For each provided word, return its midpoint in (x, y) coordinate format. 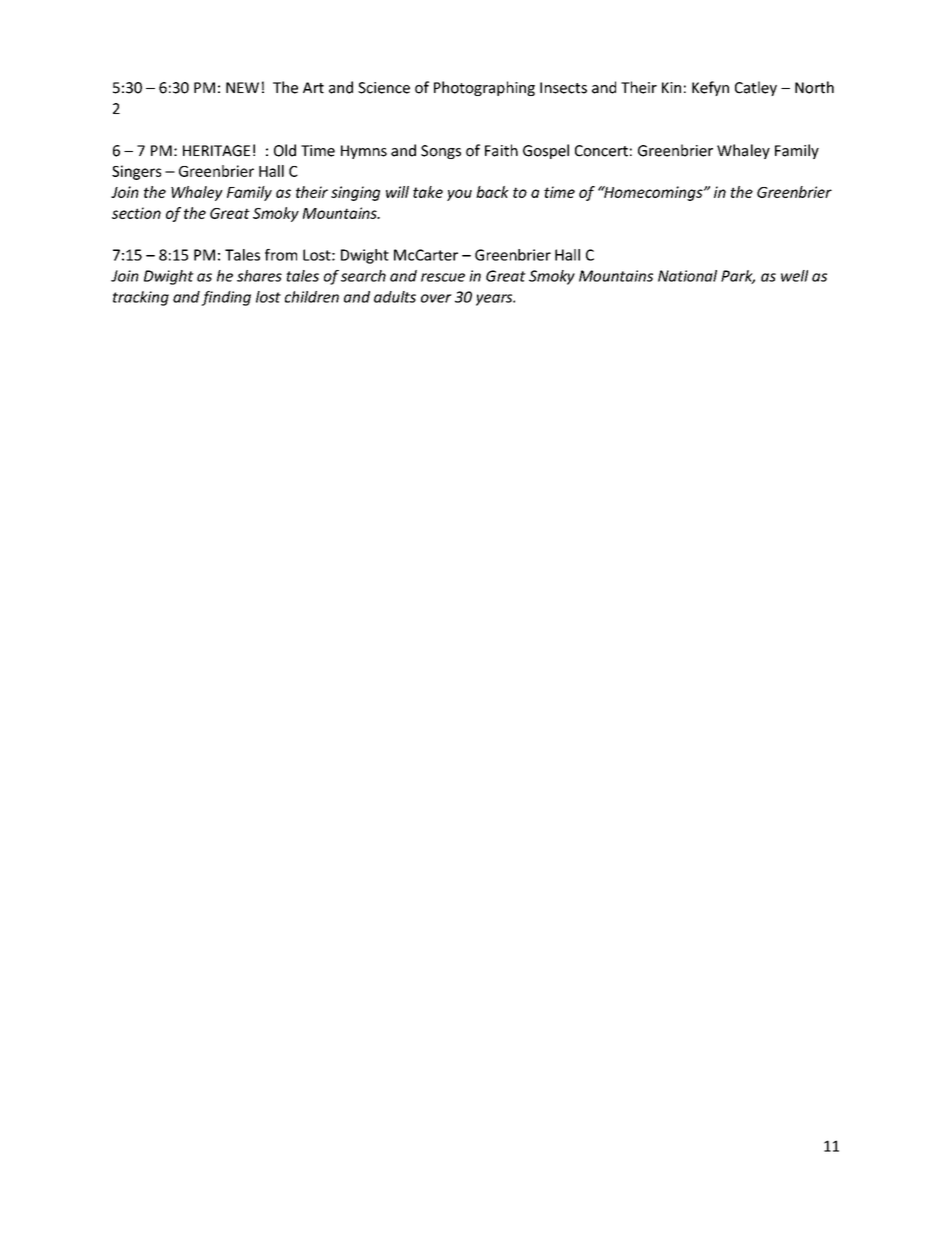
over (436, 298)
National (687, 276)
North (814, 87)
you (459, 195)
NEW (242, 87)
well (794, 276)
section (136, 213)
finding (226, 298)
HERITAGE (216, 151)
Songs (441, 152)
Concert (601, 151)
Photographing (484, 88)
